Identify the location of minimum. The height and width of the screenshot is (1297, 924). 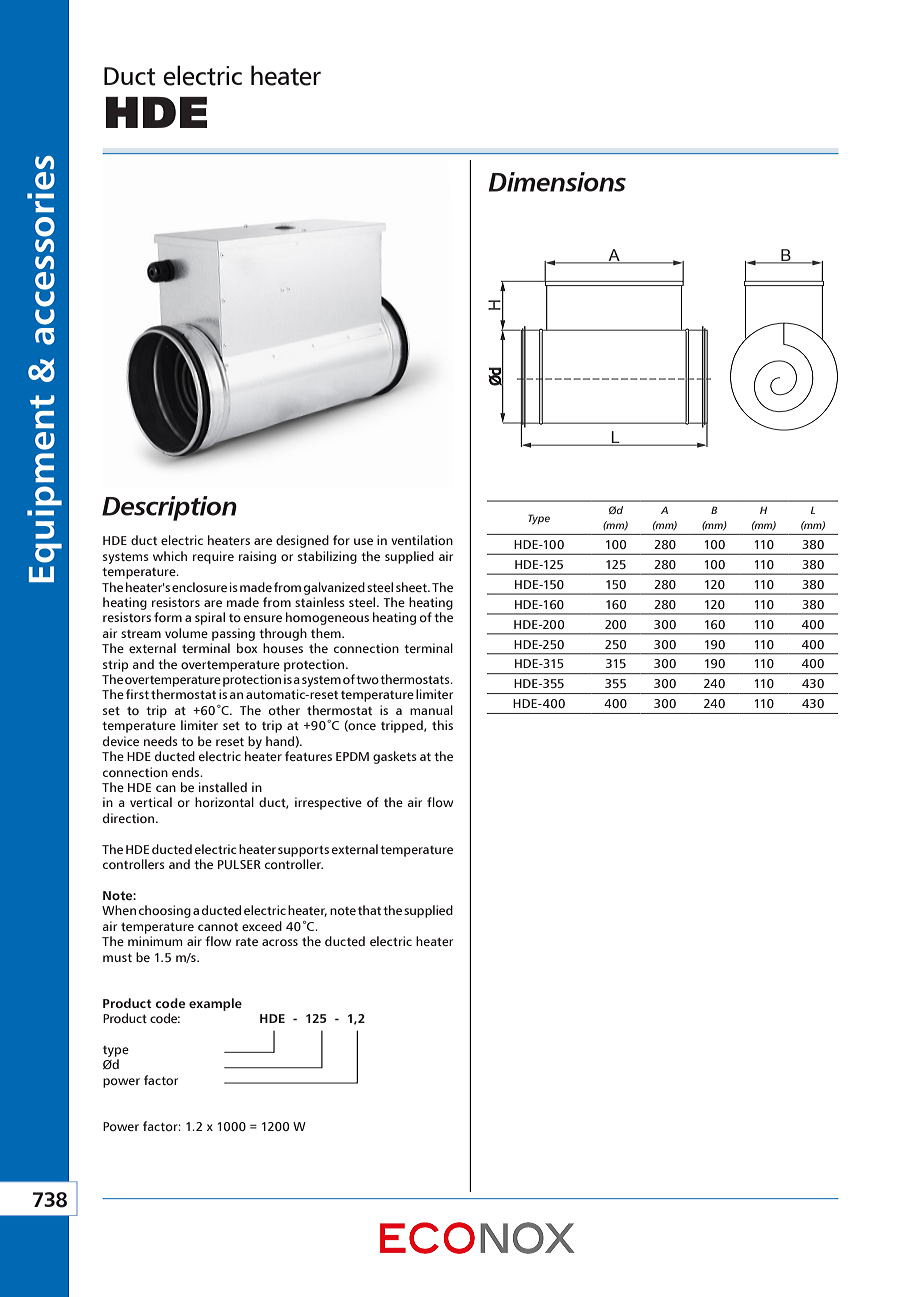
(155, 941).
